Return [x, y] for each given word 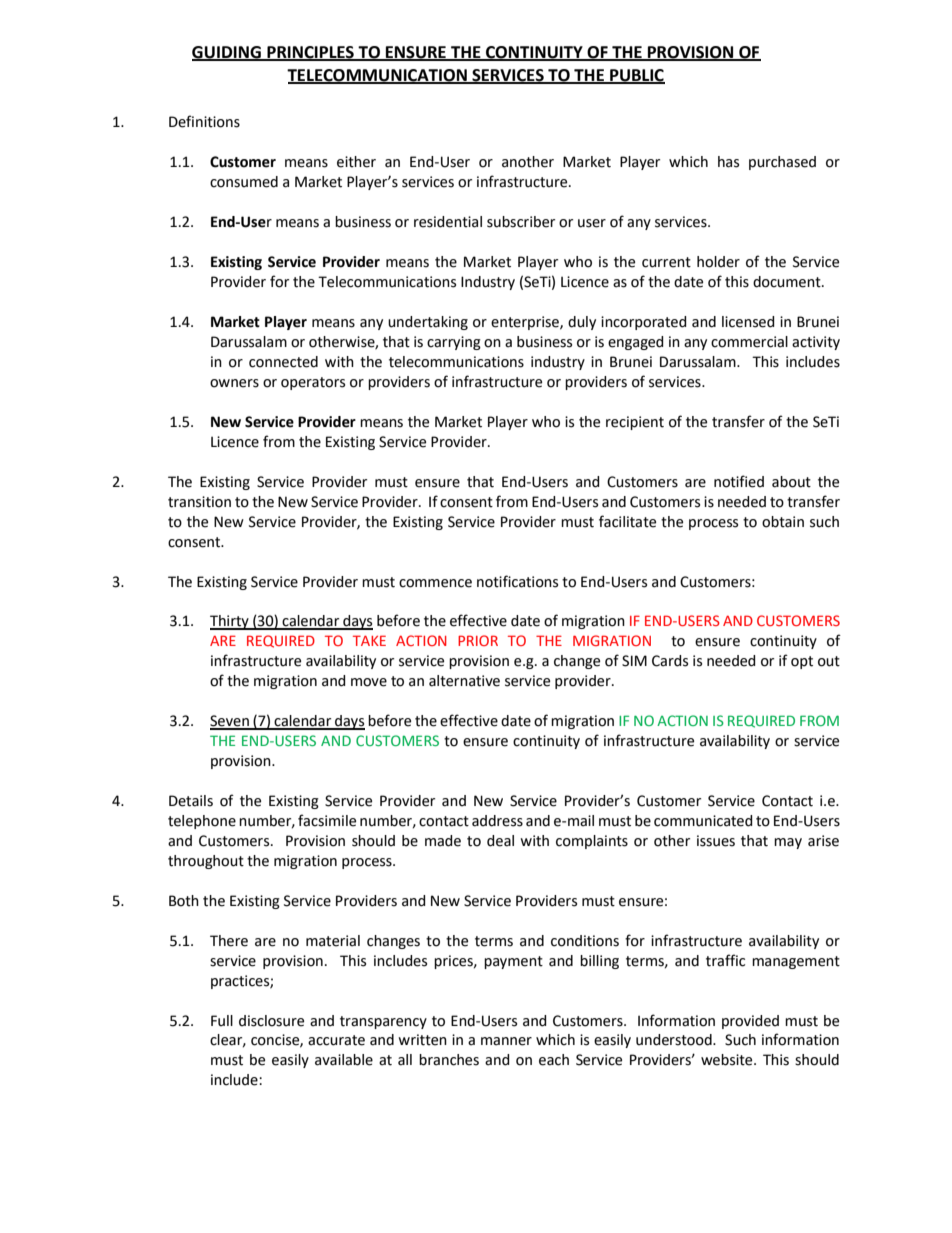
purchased [782, 163]
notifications [517, 581]
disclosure [271, 1021]
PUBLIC [636, 76]
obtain [783, 522]
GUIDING [227, 53]
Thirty [230, 622]
